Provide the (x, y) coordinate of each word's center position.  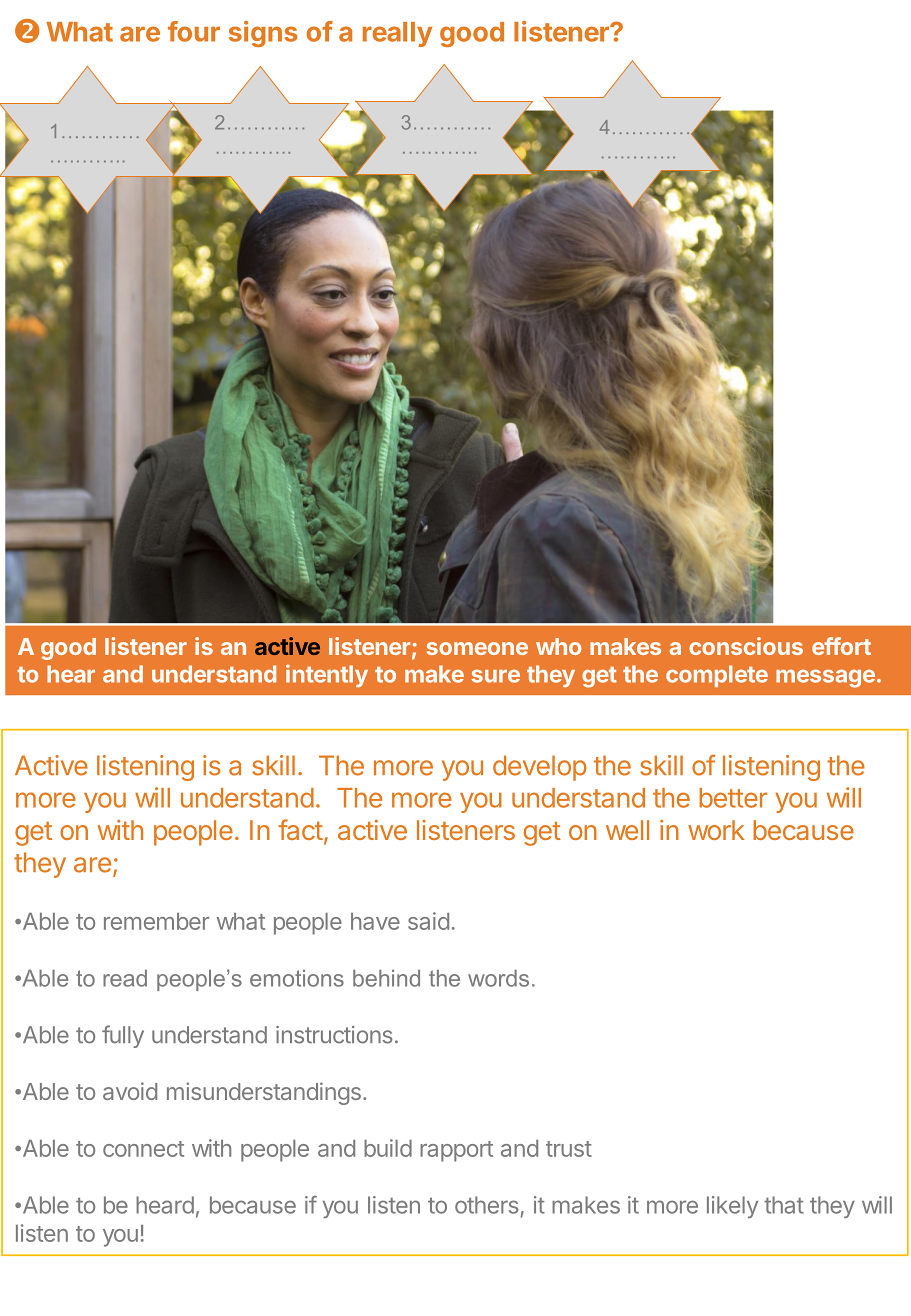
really (397, 34)
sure (496, 676)
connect (143, 1149)
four (194, 31)
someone (477, 648)
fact (300, 829)
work (716, 830)
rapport (456, 1151)
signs (263, 34)
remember (156, 921)
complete (717, 676)
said (428, 921)
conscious (746, 646)
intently (327, 675)
